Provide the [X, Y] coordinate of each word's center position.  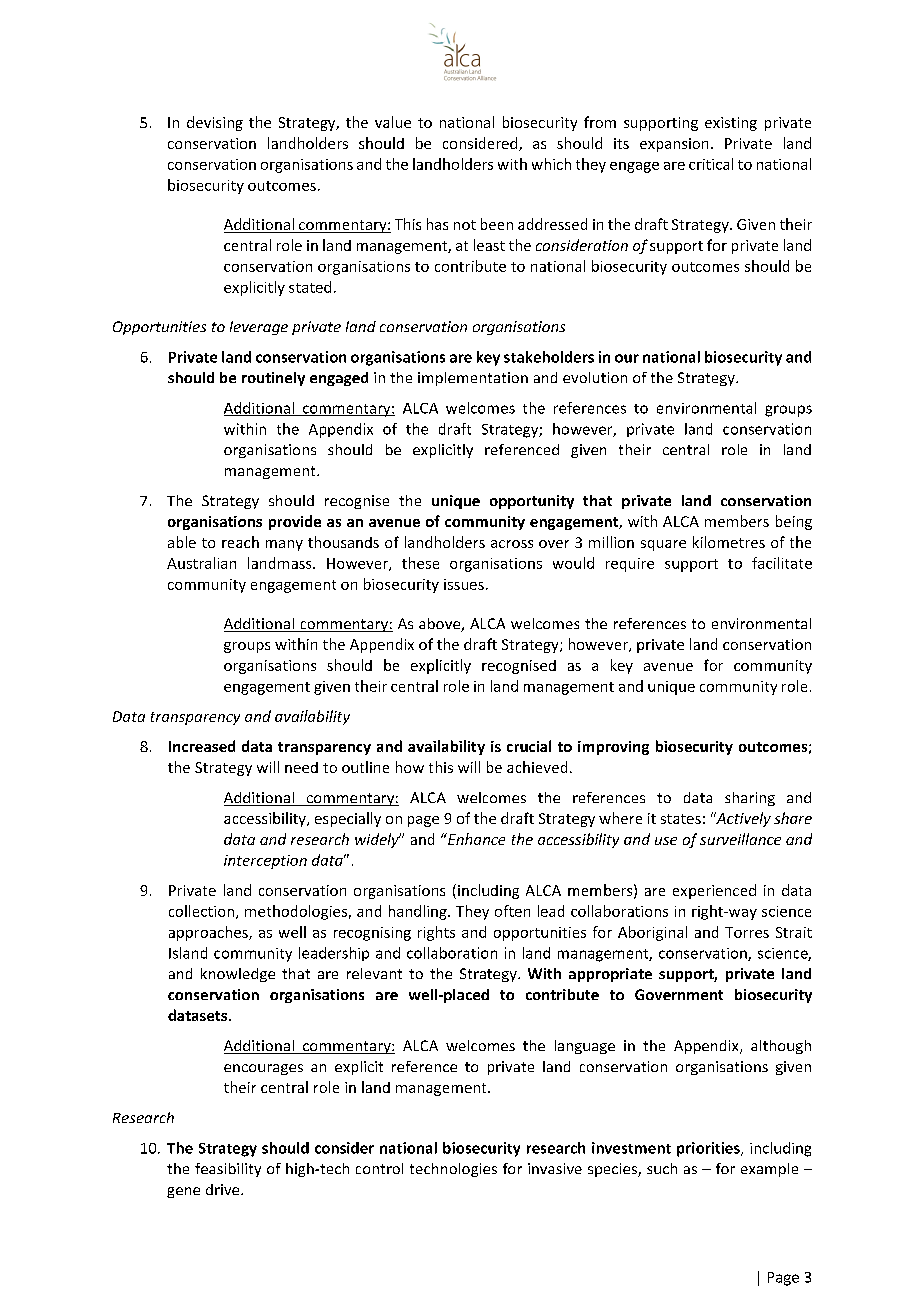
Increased [202, 746]
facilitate [782, 563]
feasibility [228, 1170]
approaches [209, 933]
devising [215, 123]
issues [464, 584]
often [512, 911]
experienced [714, 891]
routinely [273, 379]
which [551, 164]
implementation [473, 379]
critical [711, 164]
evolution [595, 377]
